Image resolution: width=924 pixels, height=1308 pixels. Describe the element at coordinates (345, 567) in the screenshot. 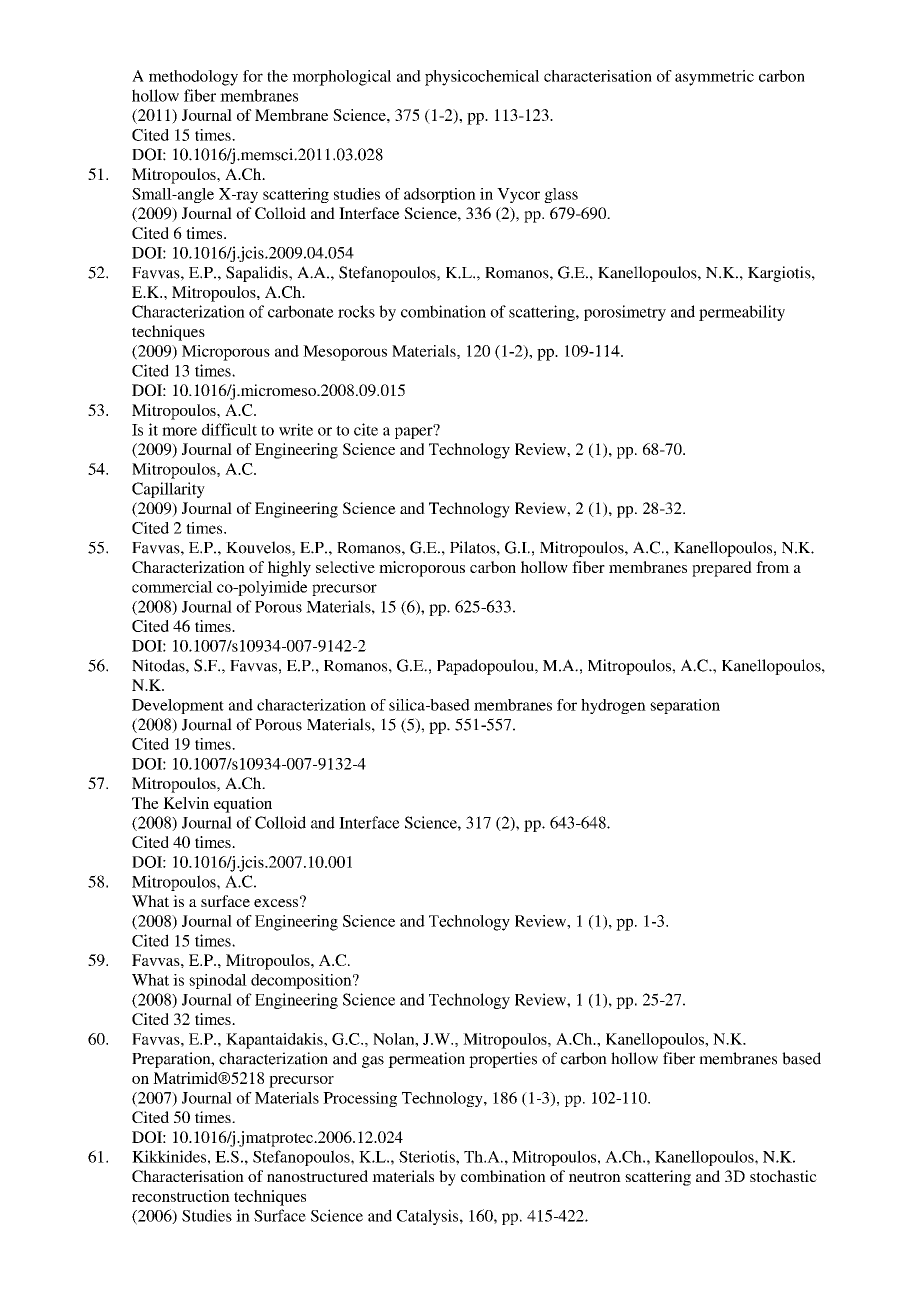

I see `selective` at that location.
